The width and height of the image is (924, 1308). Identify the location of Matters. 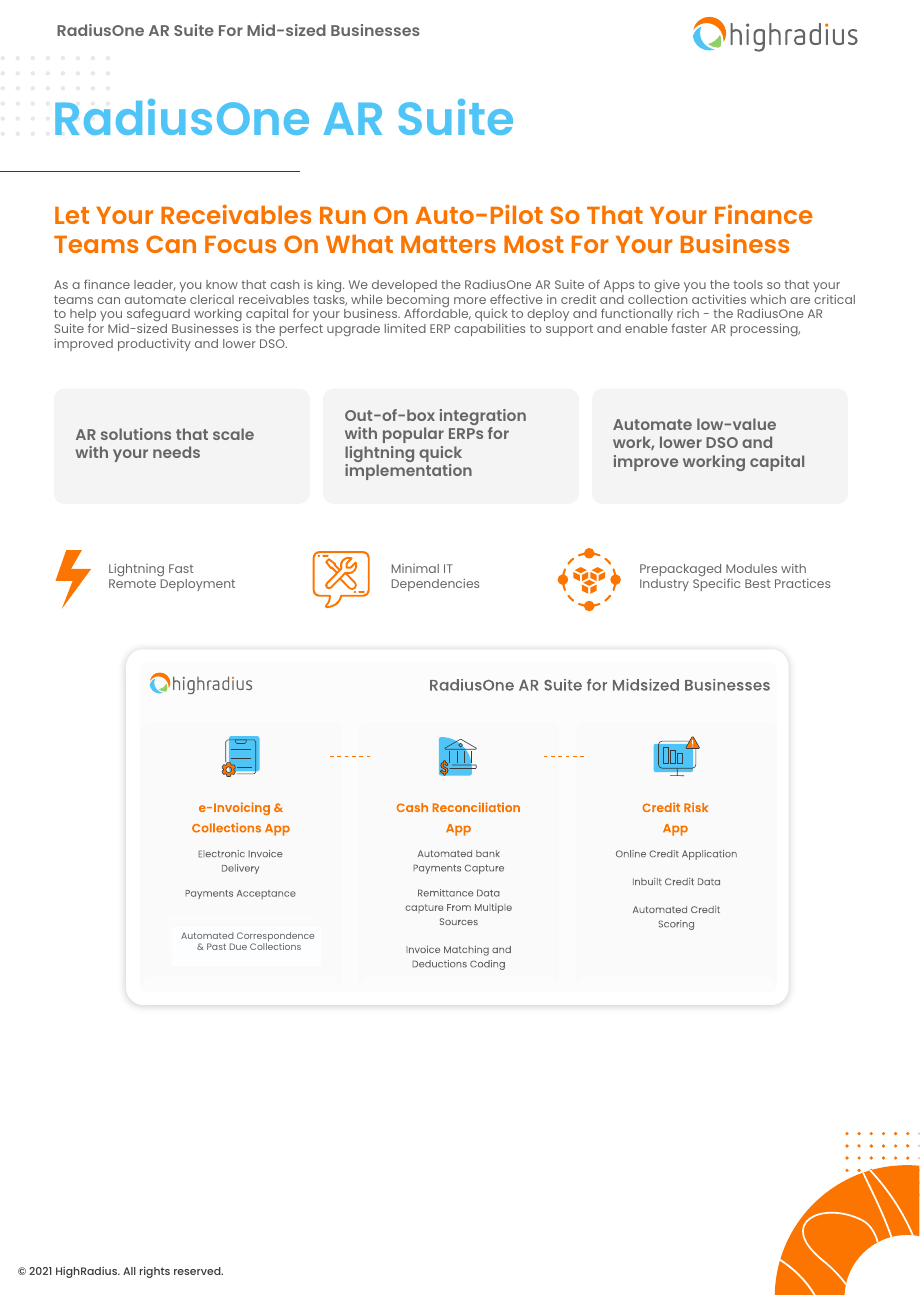
(448, 244).
